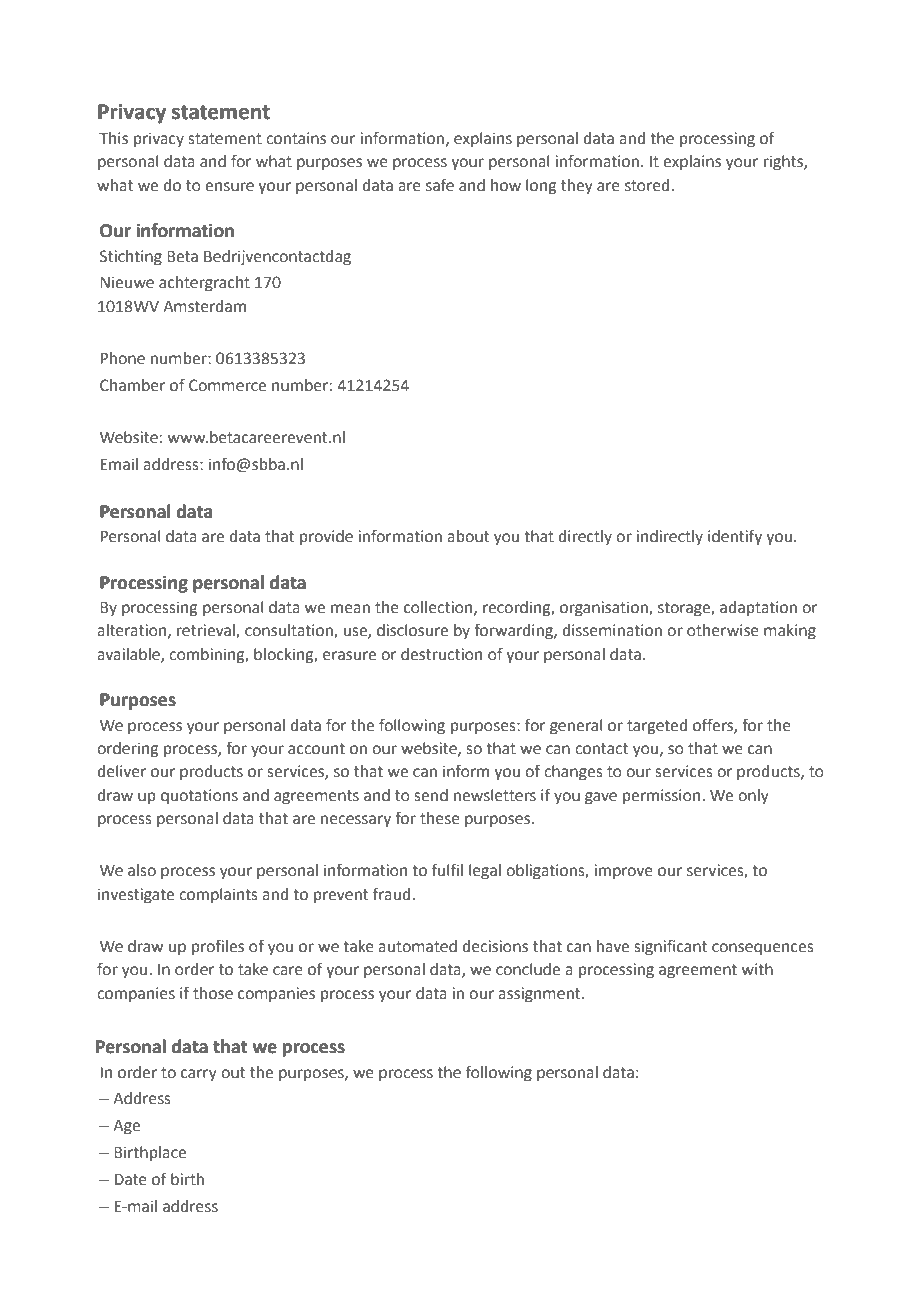 The height and width of the page is (1307, 924). What do you see at coordinates (540, 995) in the page?
I see `assignment` at bounding box center [540, 995].
